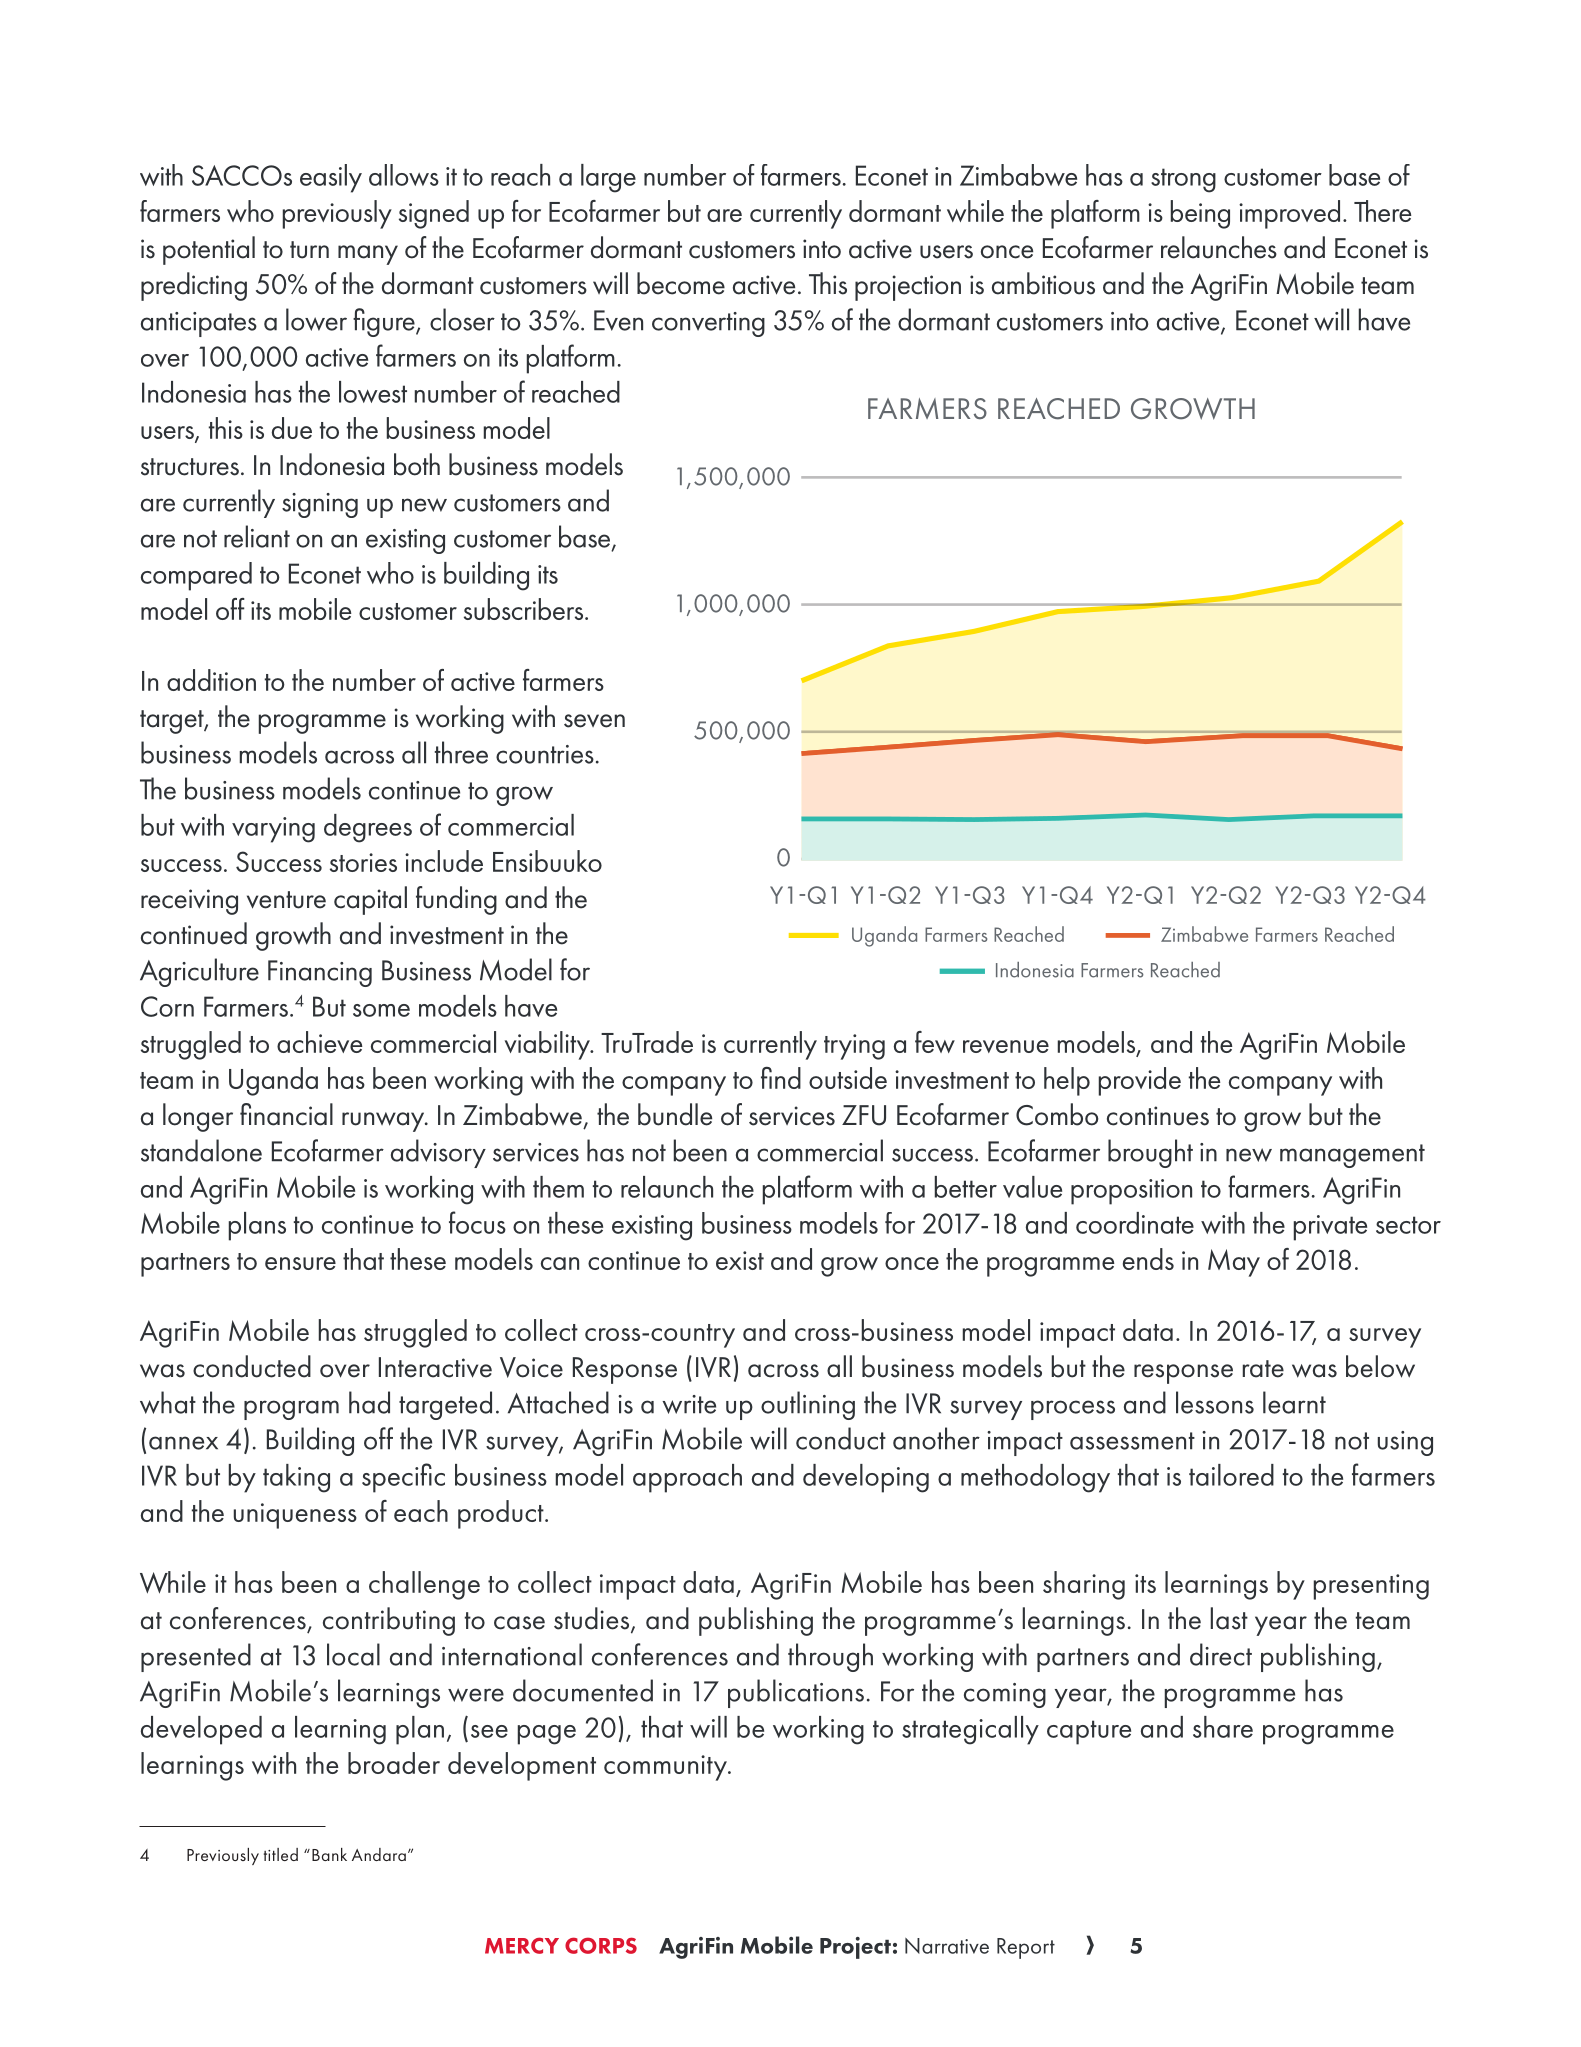 The width and height of the screenshot is (1581, 2047). Describe the element at coordinates (1140, 1081) in the screenshot. I see `provide` at that location.
